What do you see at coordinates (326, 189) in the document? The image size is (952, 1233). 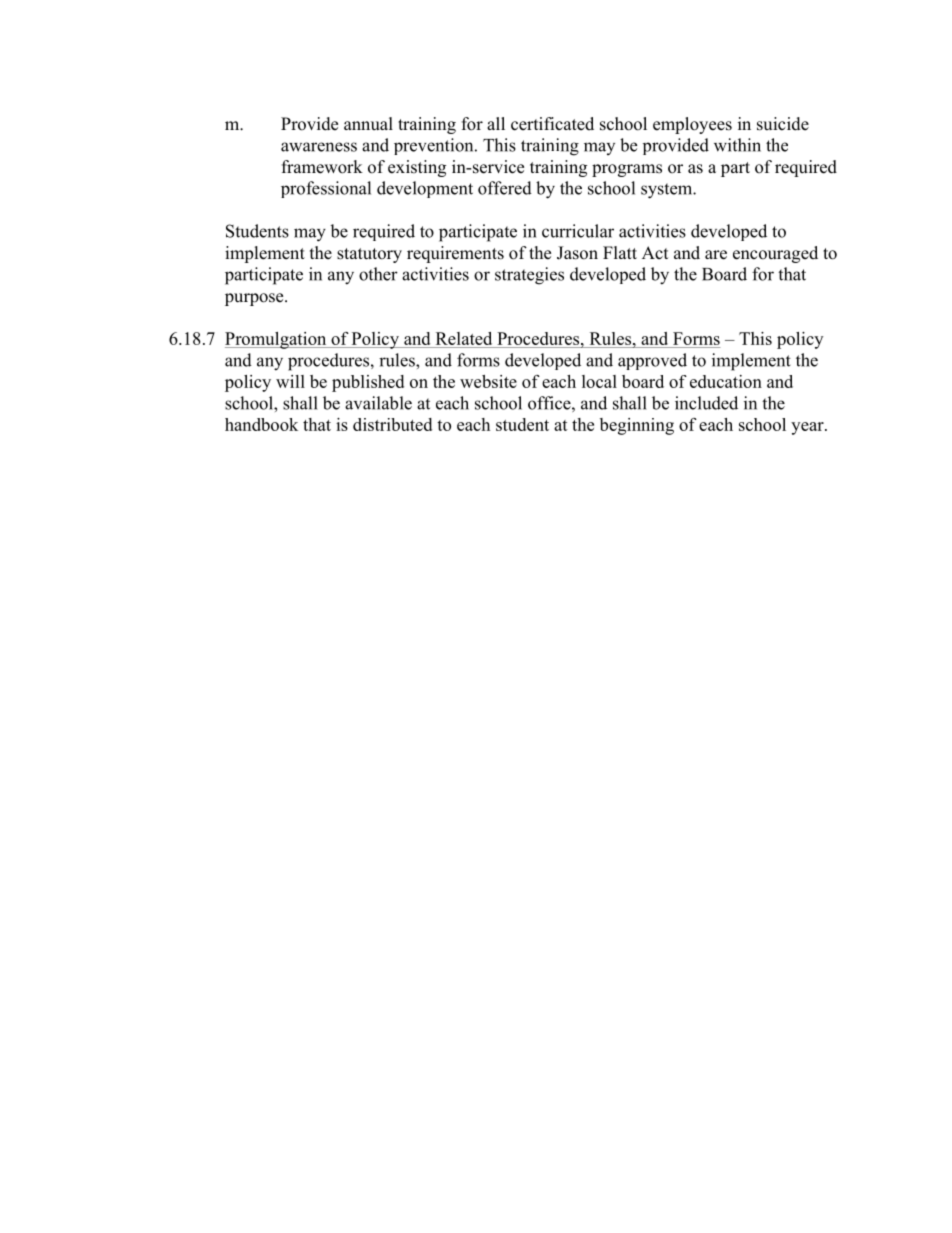 I see `professional` at bounding box center [326, 189].
